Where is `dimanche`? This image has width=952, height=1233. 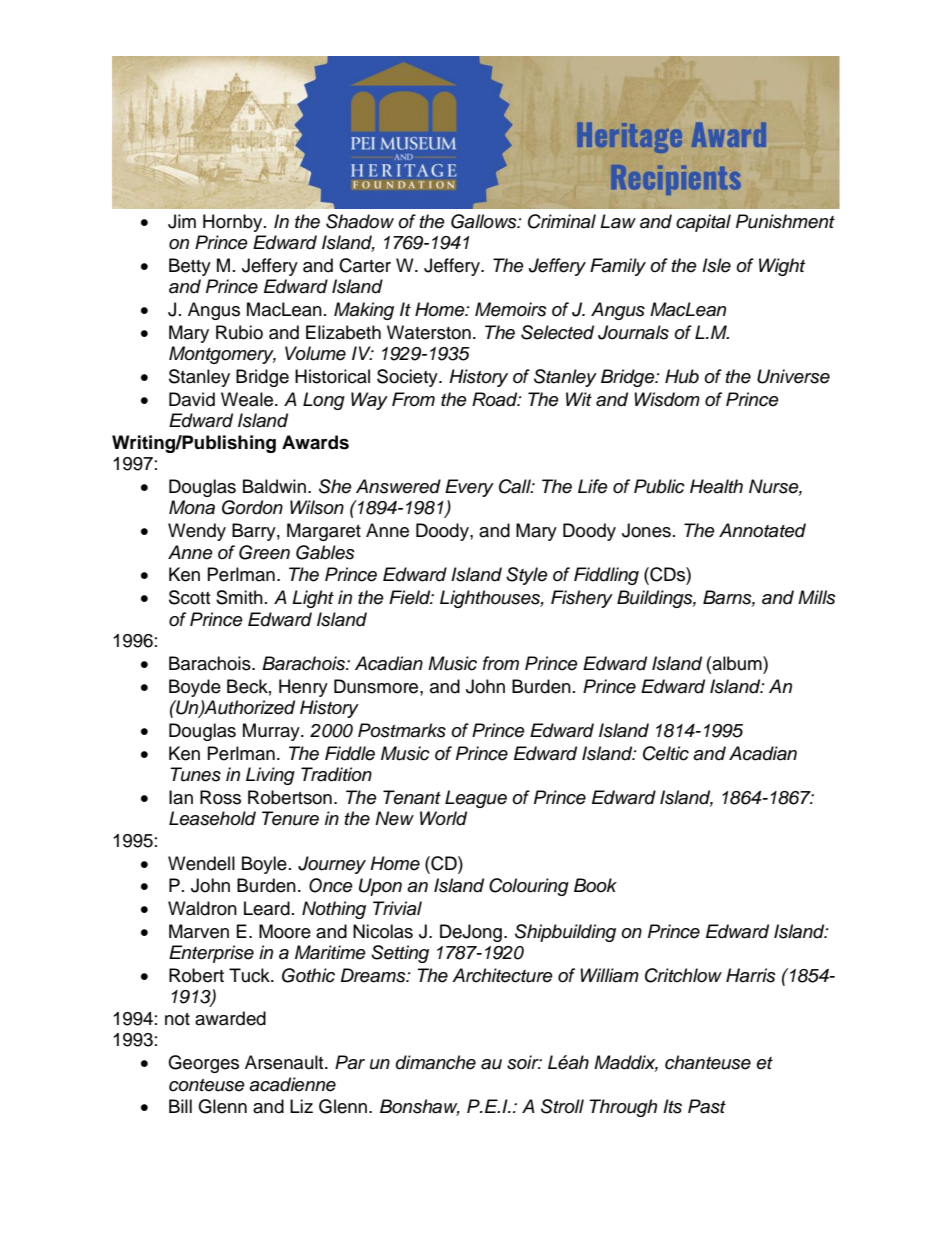 dimanche is located at coordinates (436, 1062).
